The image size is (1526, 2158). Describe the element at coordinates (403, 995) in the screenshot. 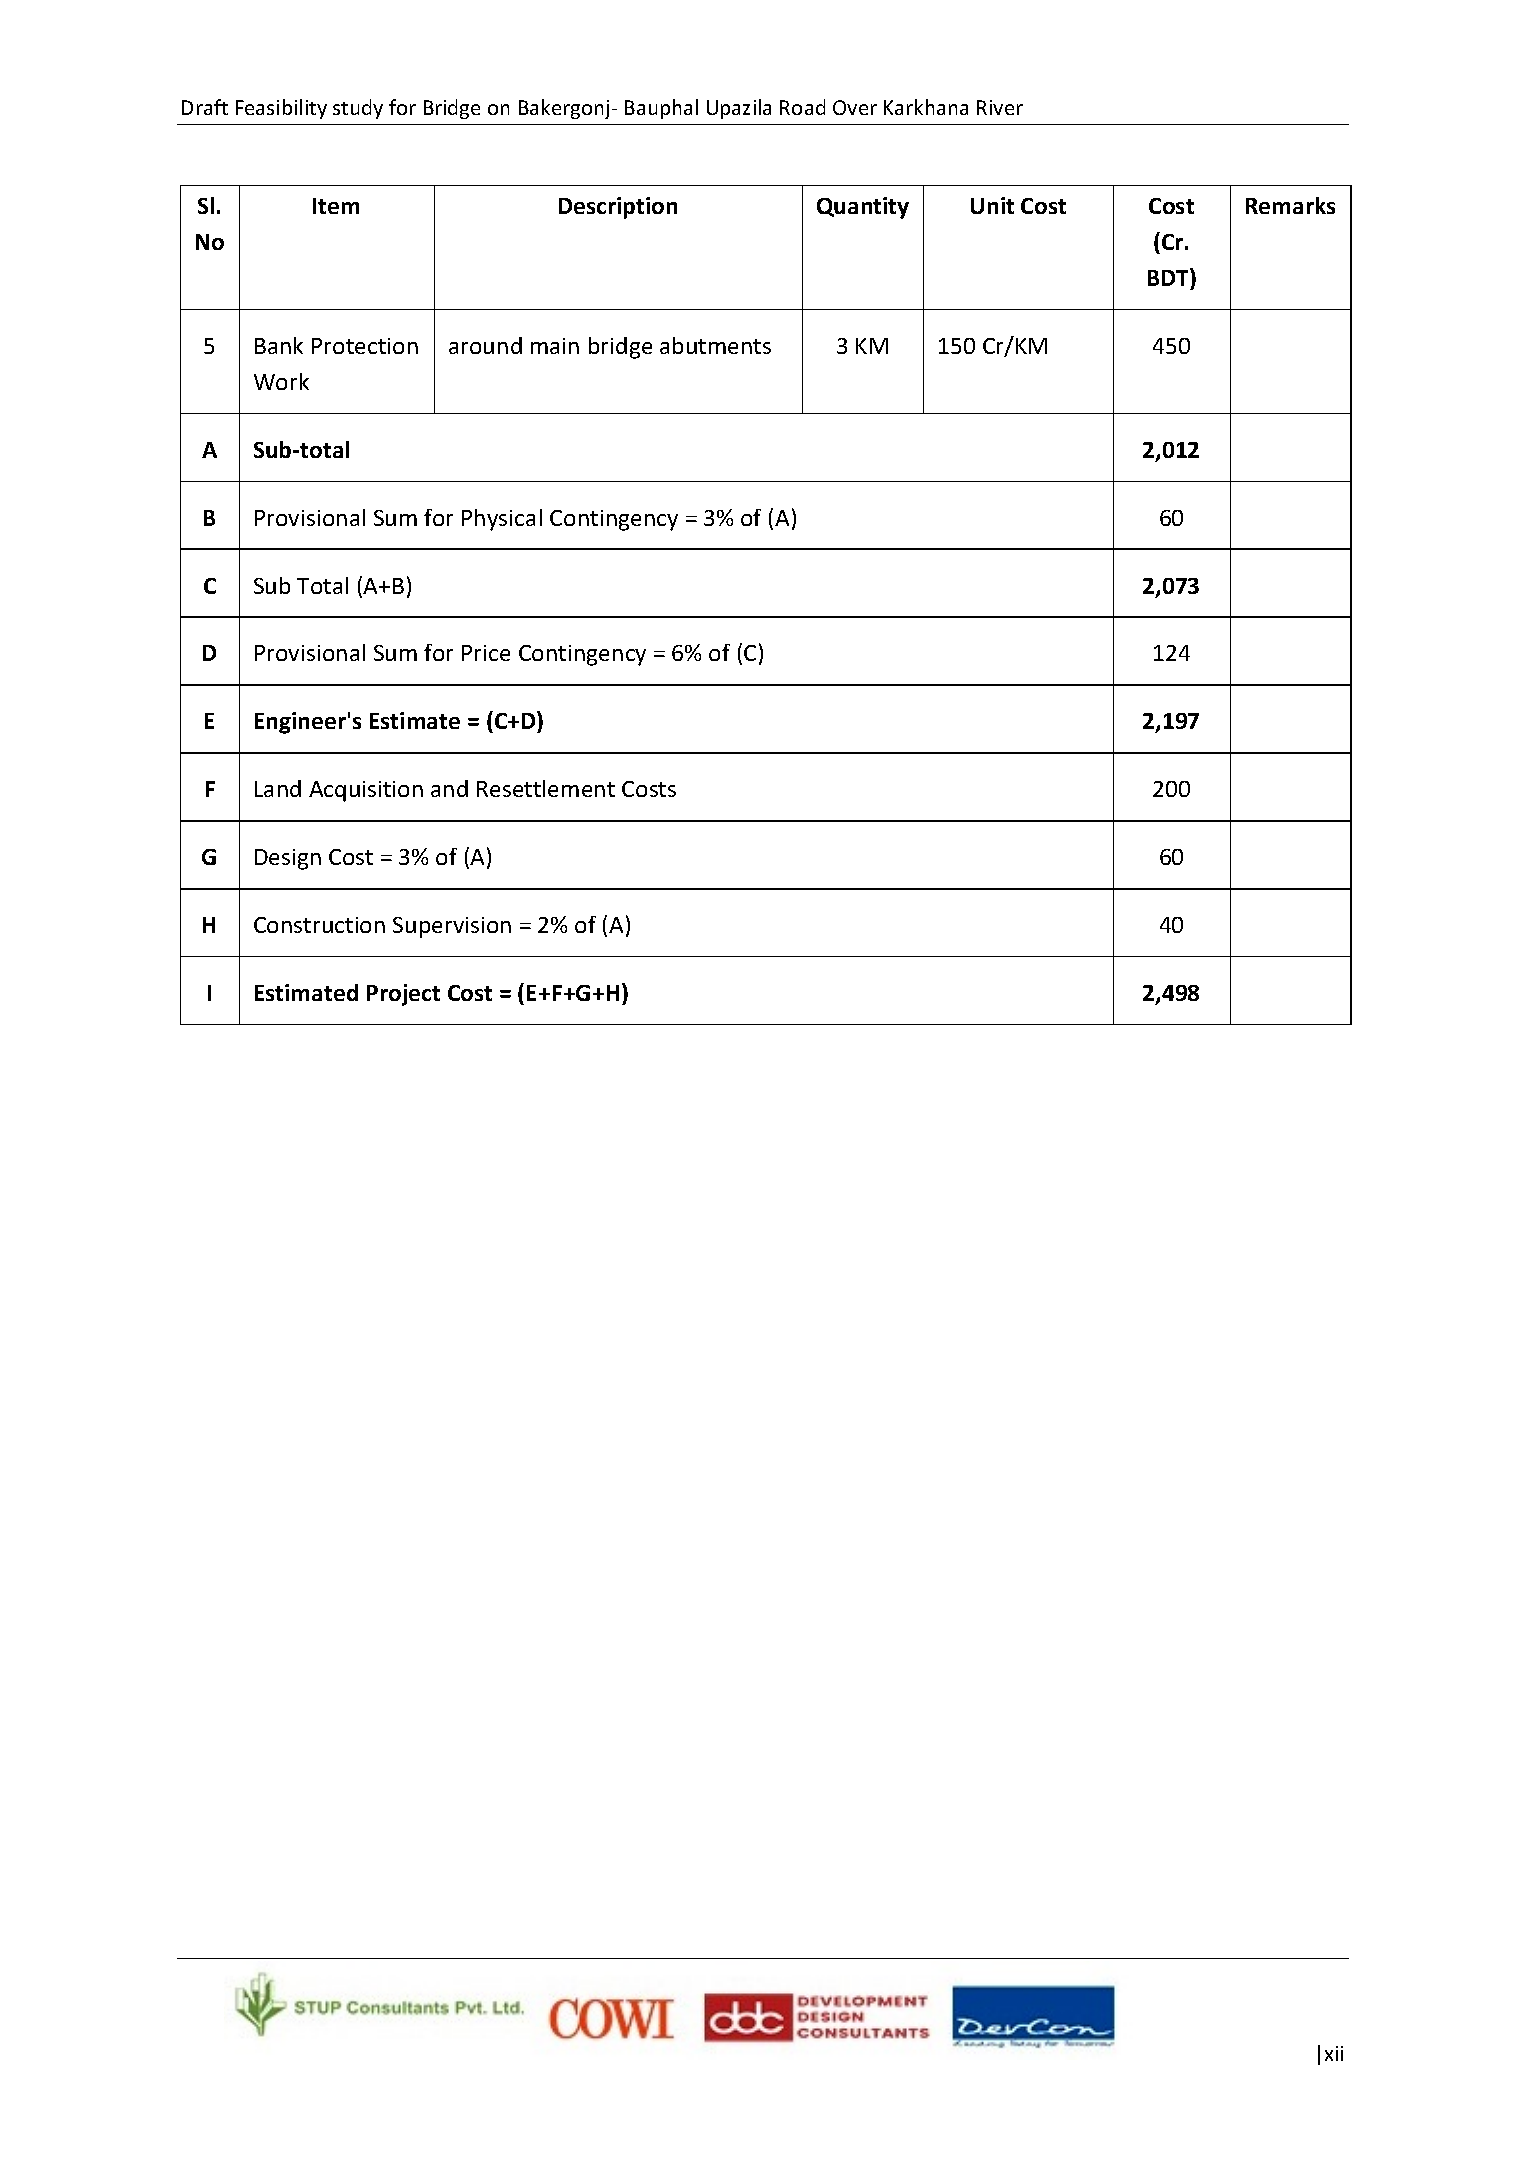

I see `Project` at that location.
